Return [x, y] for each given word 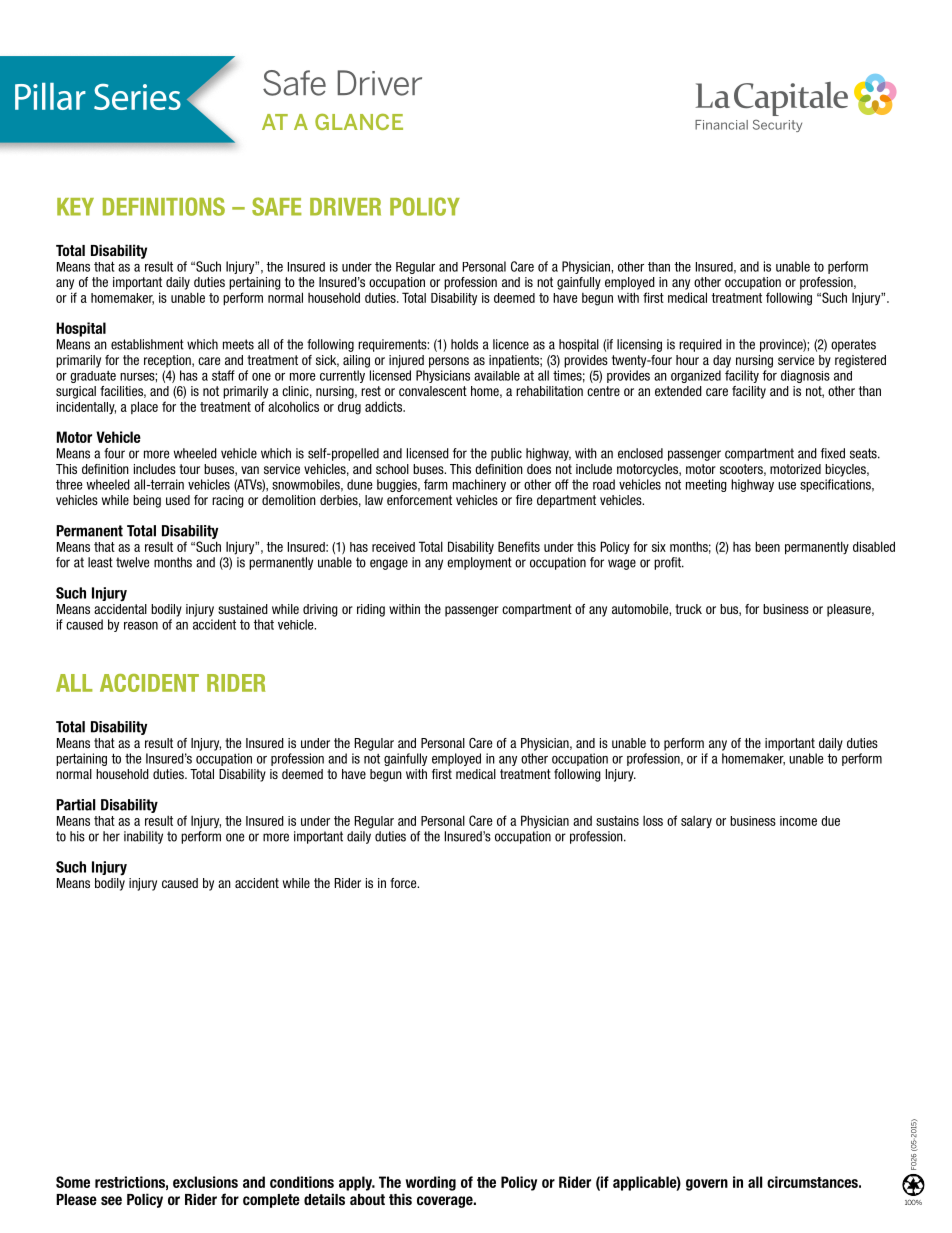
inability [143, 837]
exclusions [205, 1182]
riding [371, 610]
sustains [617, 820]
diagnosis [805, 376]
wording [430, 1183]
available [497, 376]
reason [141, 626]
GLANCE [359, 122]
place [144, 407]
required [700, 345]
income [798, 821]
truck [688, 609]
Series [137, 97]
